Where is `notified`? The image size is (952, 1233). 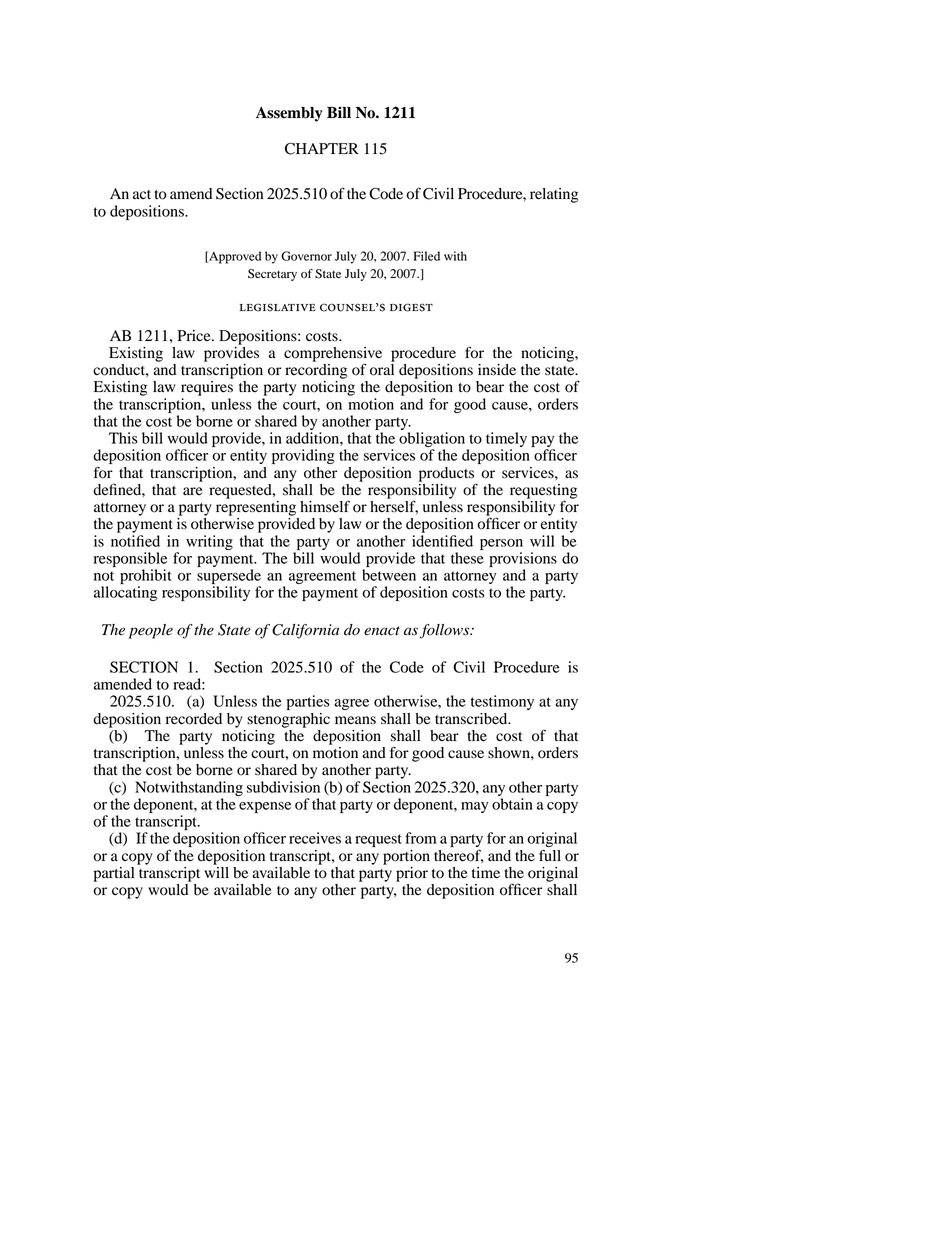 notified is located at coordinates (135, 541).
